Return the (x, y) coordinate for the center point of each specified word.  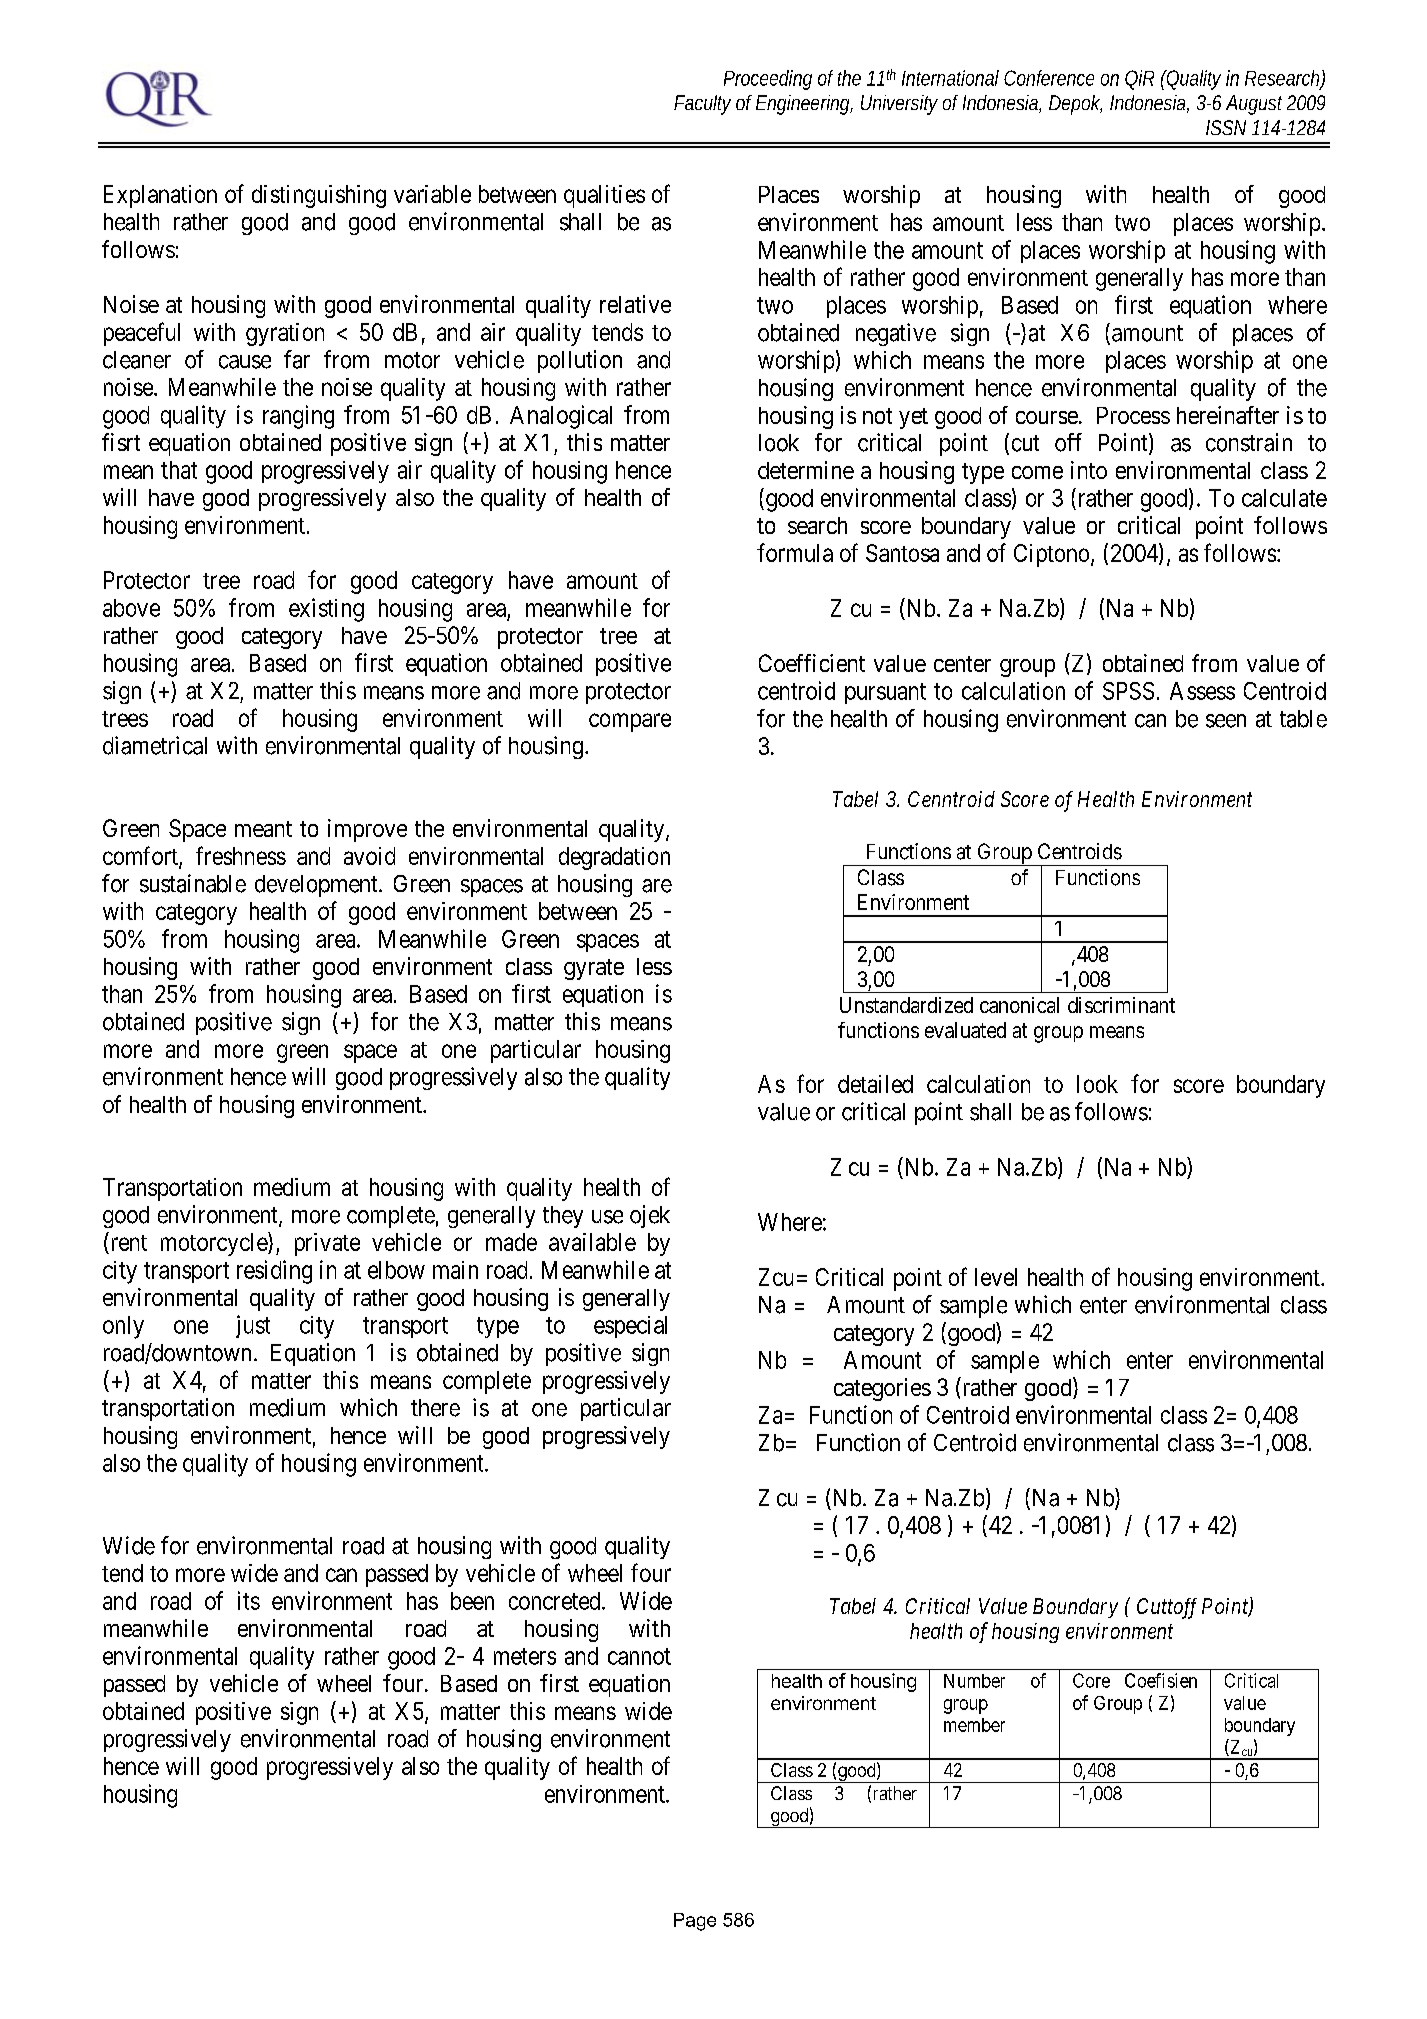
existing (326, 610)
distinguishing (319, 196)
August (1254, 105)
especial (630, 1327)
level (996, 1277)
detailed (875, 1084)
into (1089, 470)
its (249, 1600)
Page (695, 1922)
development (317, 886)
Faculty (702, 105)
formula (795, 552)
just (253, 1326)
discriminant (1121, 1005)
